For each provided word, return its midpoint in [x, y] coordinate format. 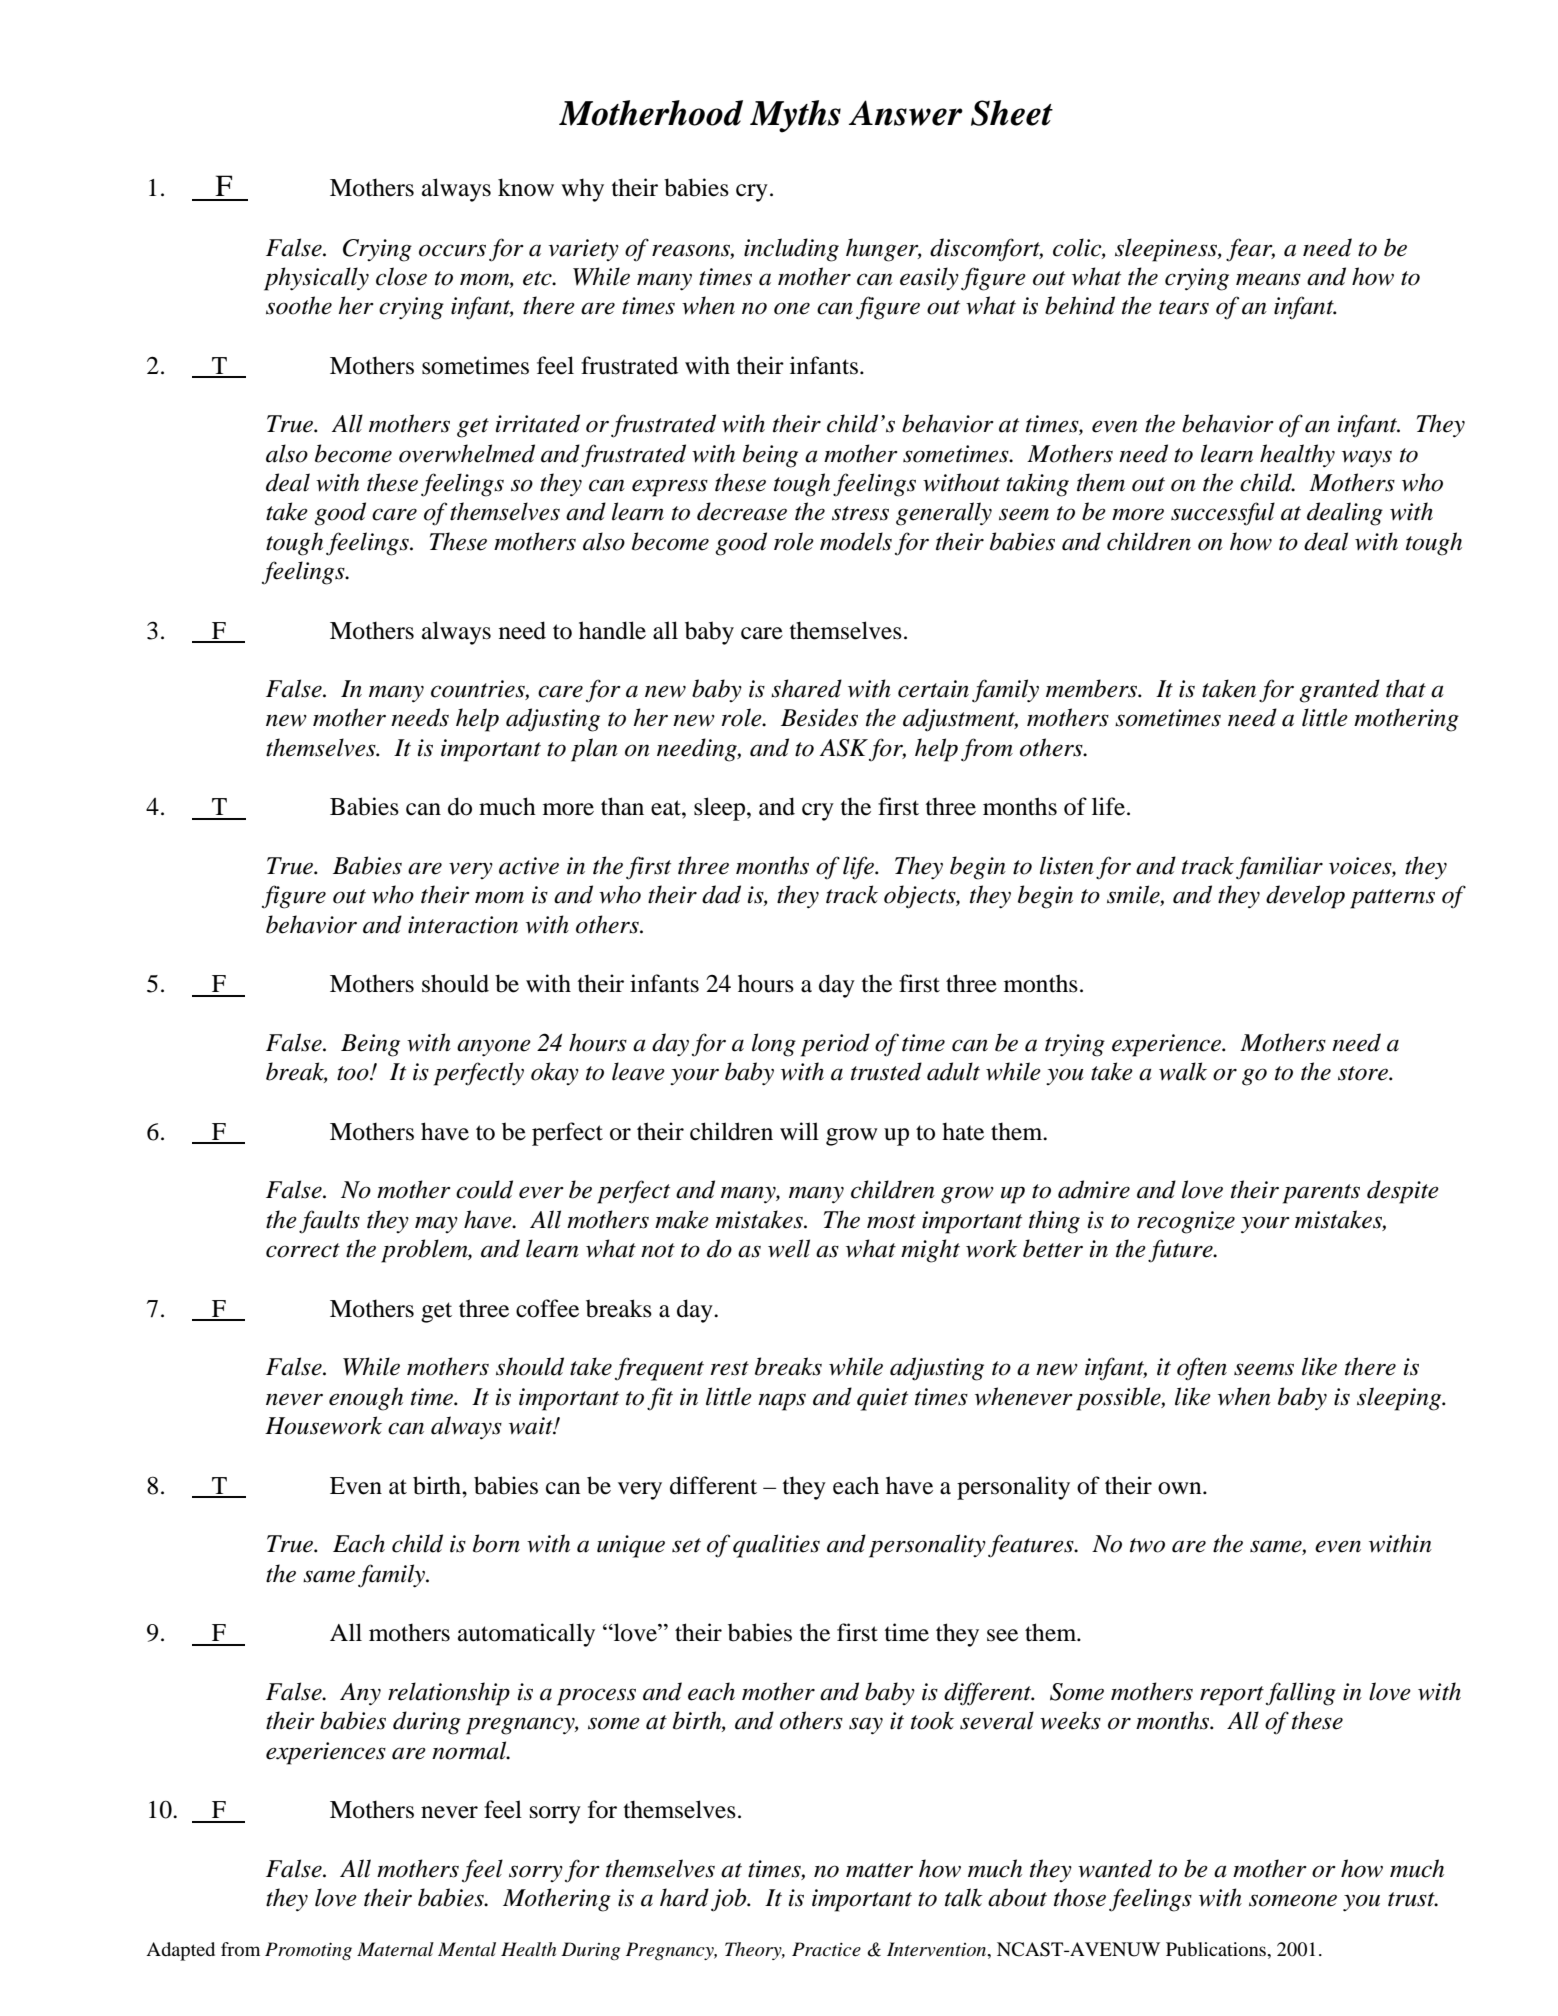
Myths [795, 116]
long [774, 1045]
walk [1183, 1071]
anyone [494, 1048]
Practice [826, 1949]
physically [316, 279]
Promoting [308, 1951]
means [1268, 279]
